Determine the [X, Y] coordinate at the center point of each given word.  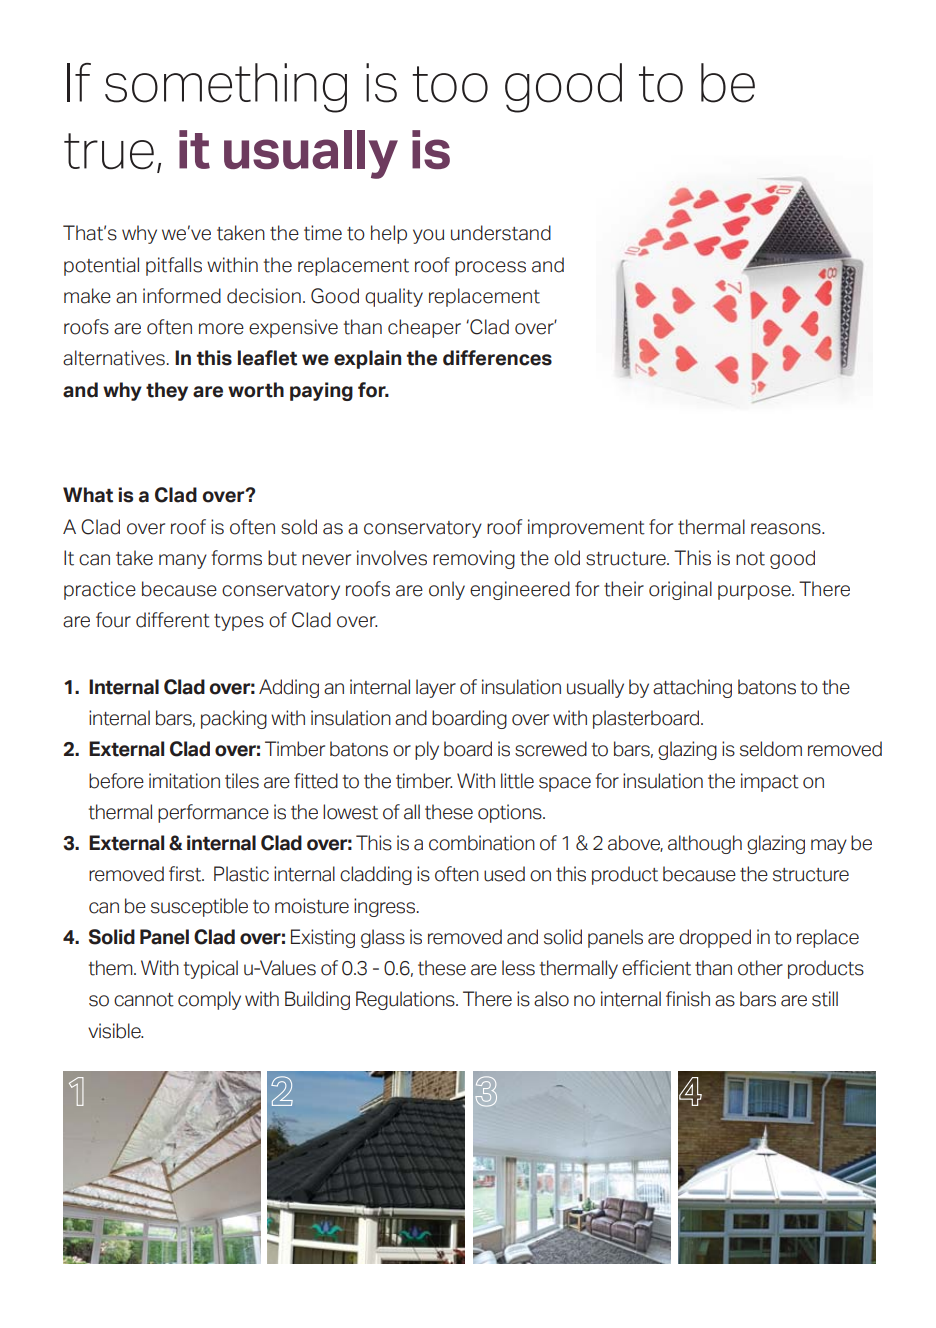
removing [474, 559]
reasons [787, 529]
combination [482, 843]
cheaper [424, 328]
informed [182, 296]
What [88, 495]
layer [436, 688]
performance [213, 813]
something [226, 88]
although [705, 844]
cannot [144, 1000]
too [450, 84]
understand [501, 233]
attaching [692, 688]
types [239, 622]
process [490, 268]
